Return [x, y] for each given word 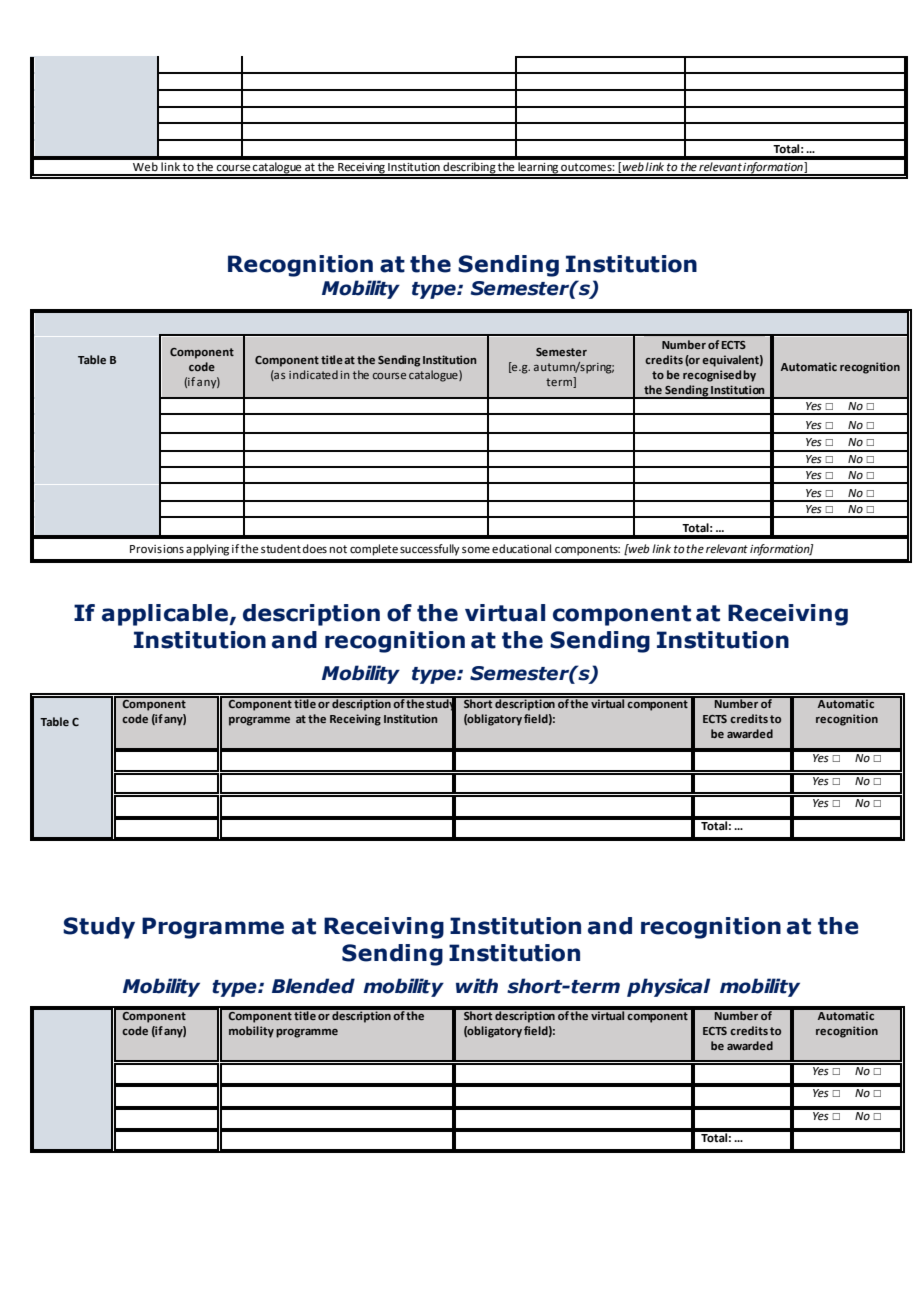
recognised [712, 376]
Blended [313, 986]
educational [521, 549]
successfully [430, 550]
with [477, 986]
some [476, 550]
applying [207, 550]
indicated [313, 374]
